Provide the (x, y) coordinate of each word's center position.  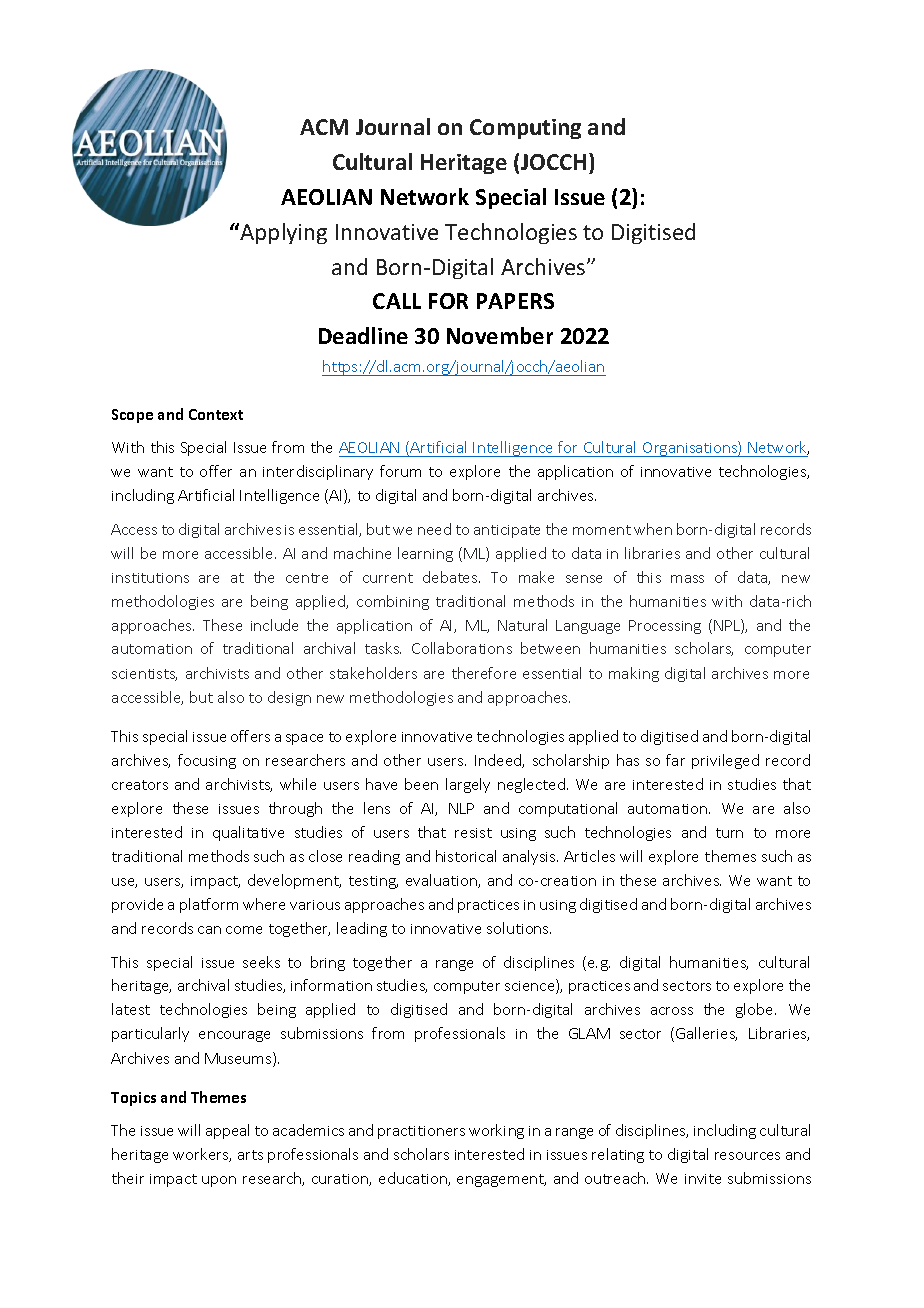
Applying (282, 233)
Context (216, 414)
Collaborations (462, 648)
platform (209, 905)
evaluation (442, 881)
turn (729, 833)
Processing (665, 627)
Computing (525, 129)
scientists (144, 675)
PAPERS (515, 301)
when (653, 529)
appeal (227, 1131)
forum (400, 471)
